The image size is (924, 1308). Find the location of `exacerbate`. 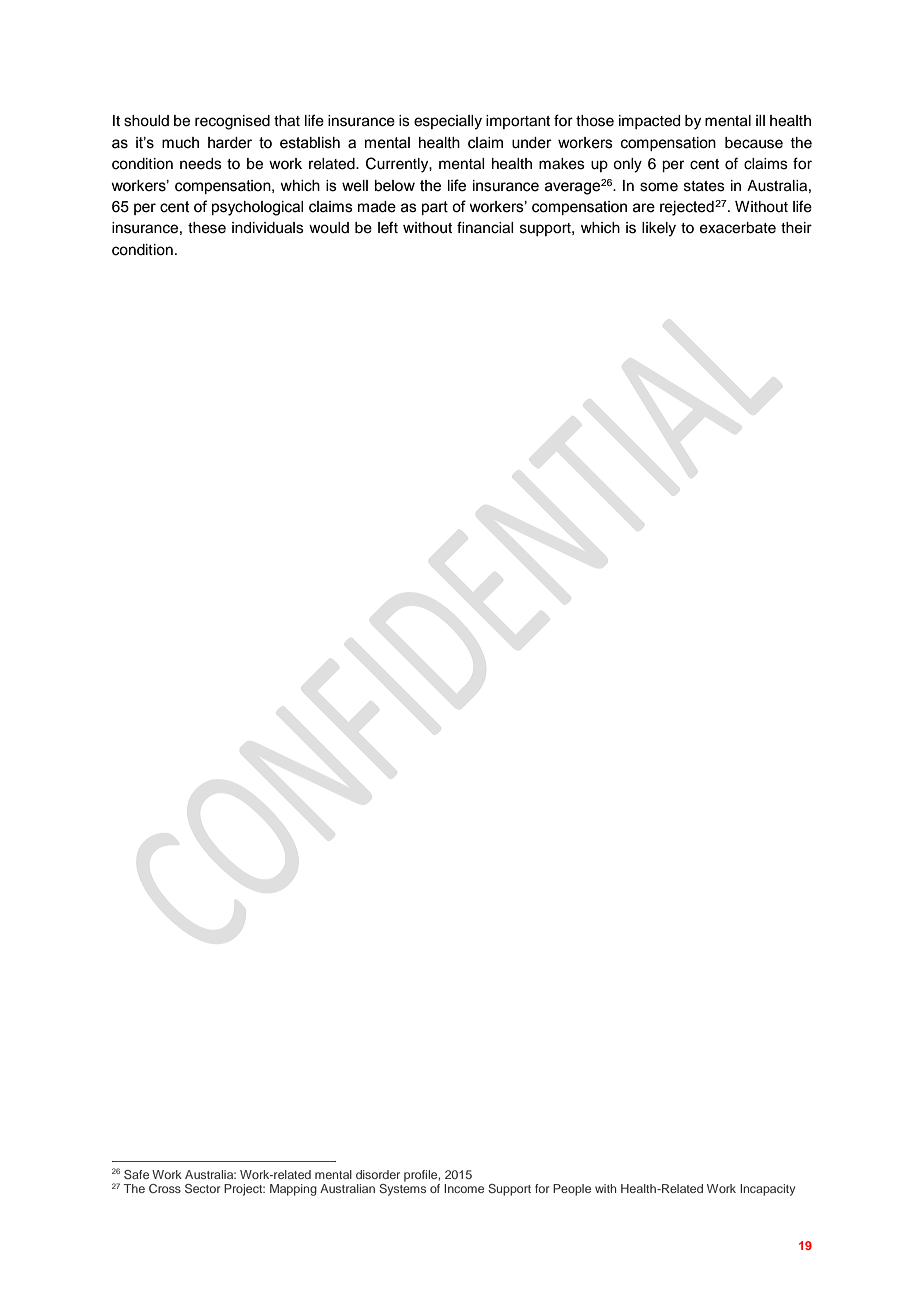

exacerbate is located at coordinates (738, 228).
